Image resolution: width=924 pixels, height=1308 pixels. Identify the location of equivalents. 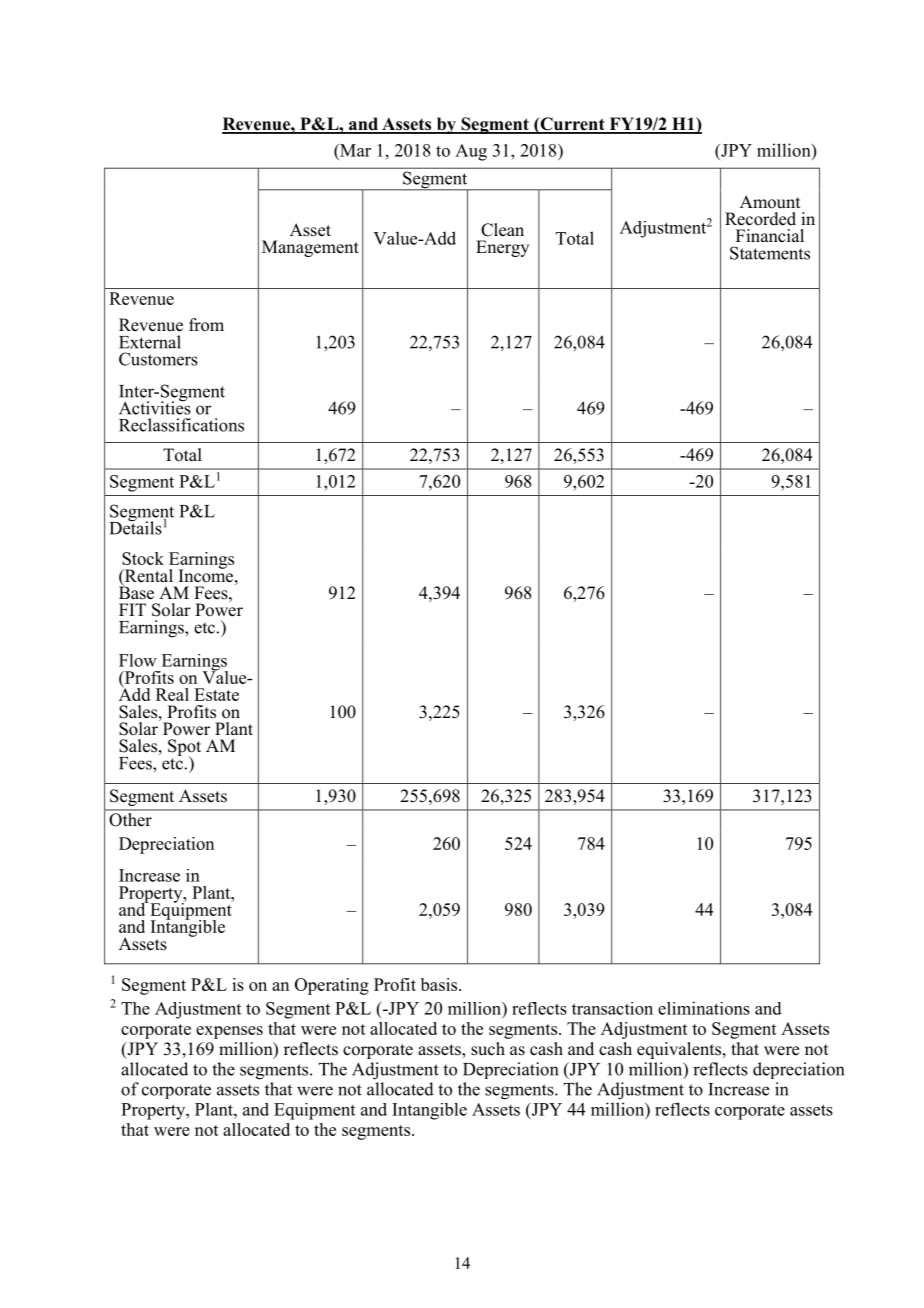
(680, 1050).
